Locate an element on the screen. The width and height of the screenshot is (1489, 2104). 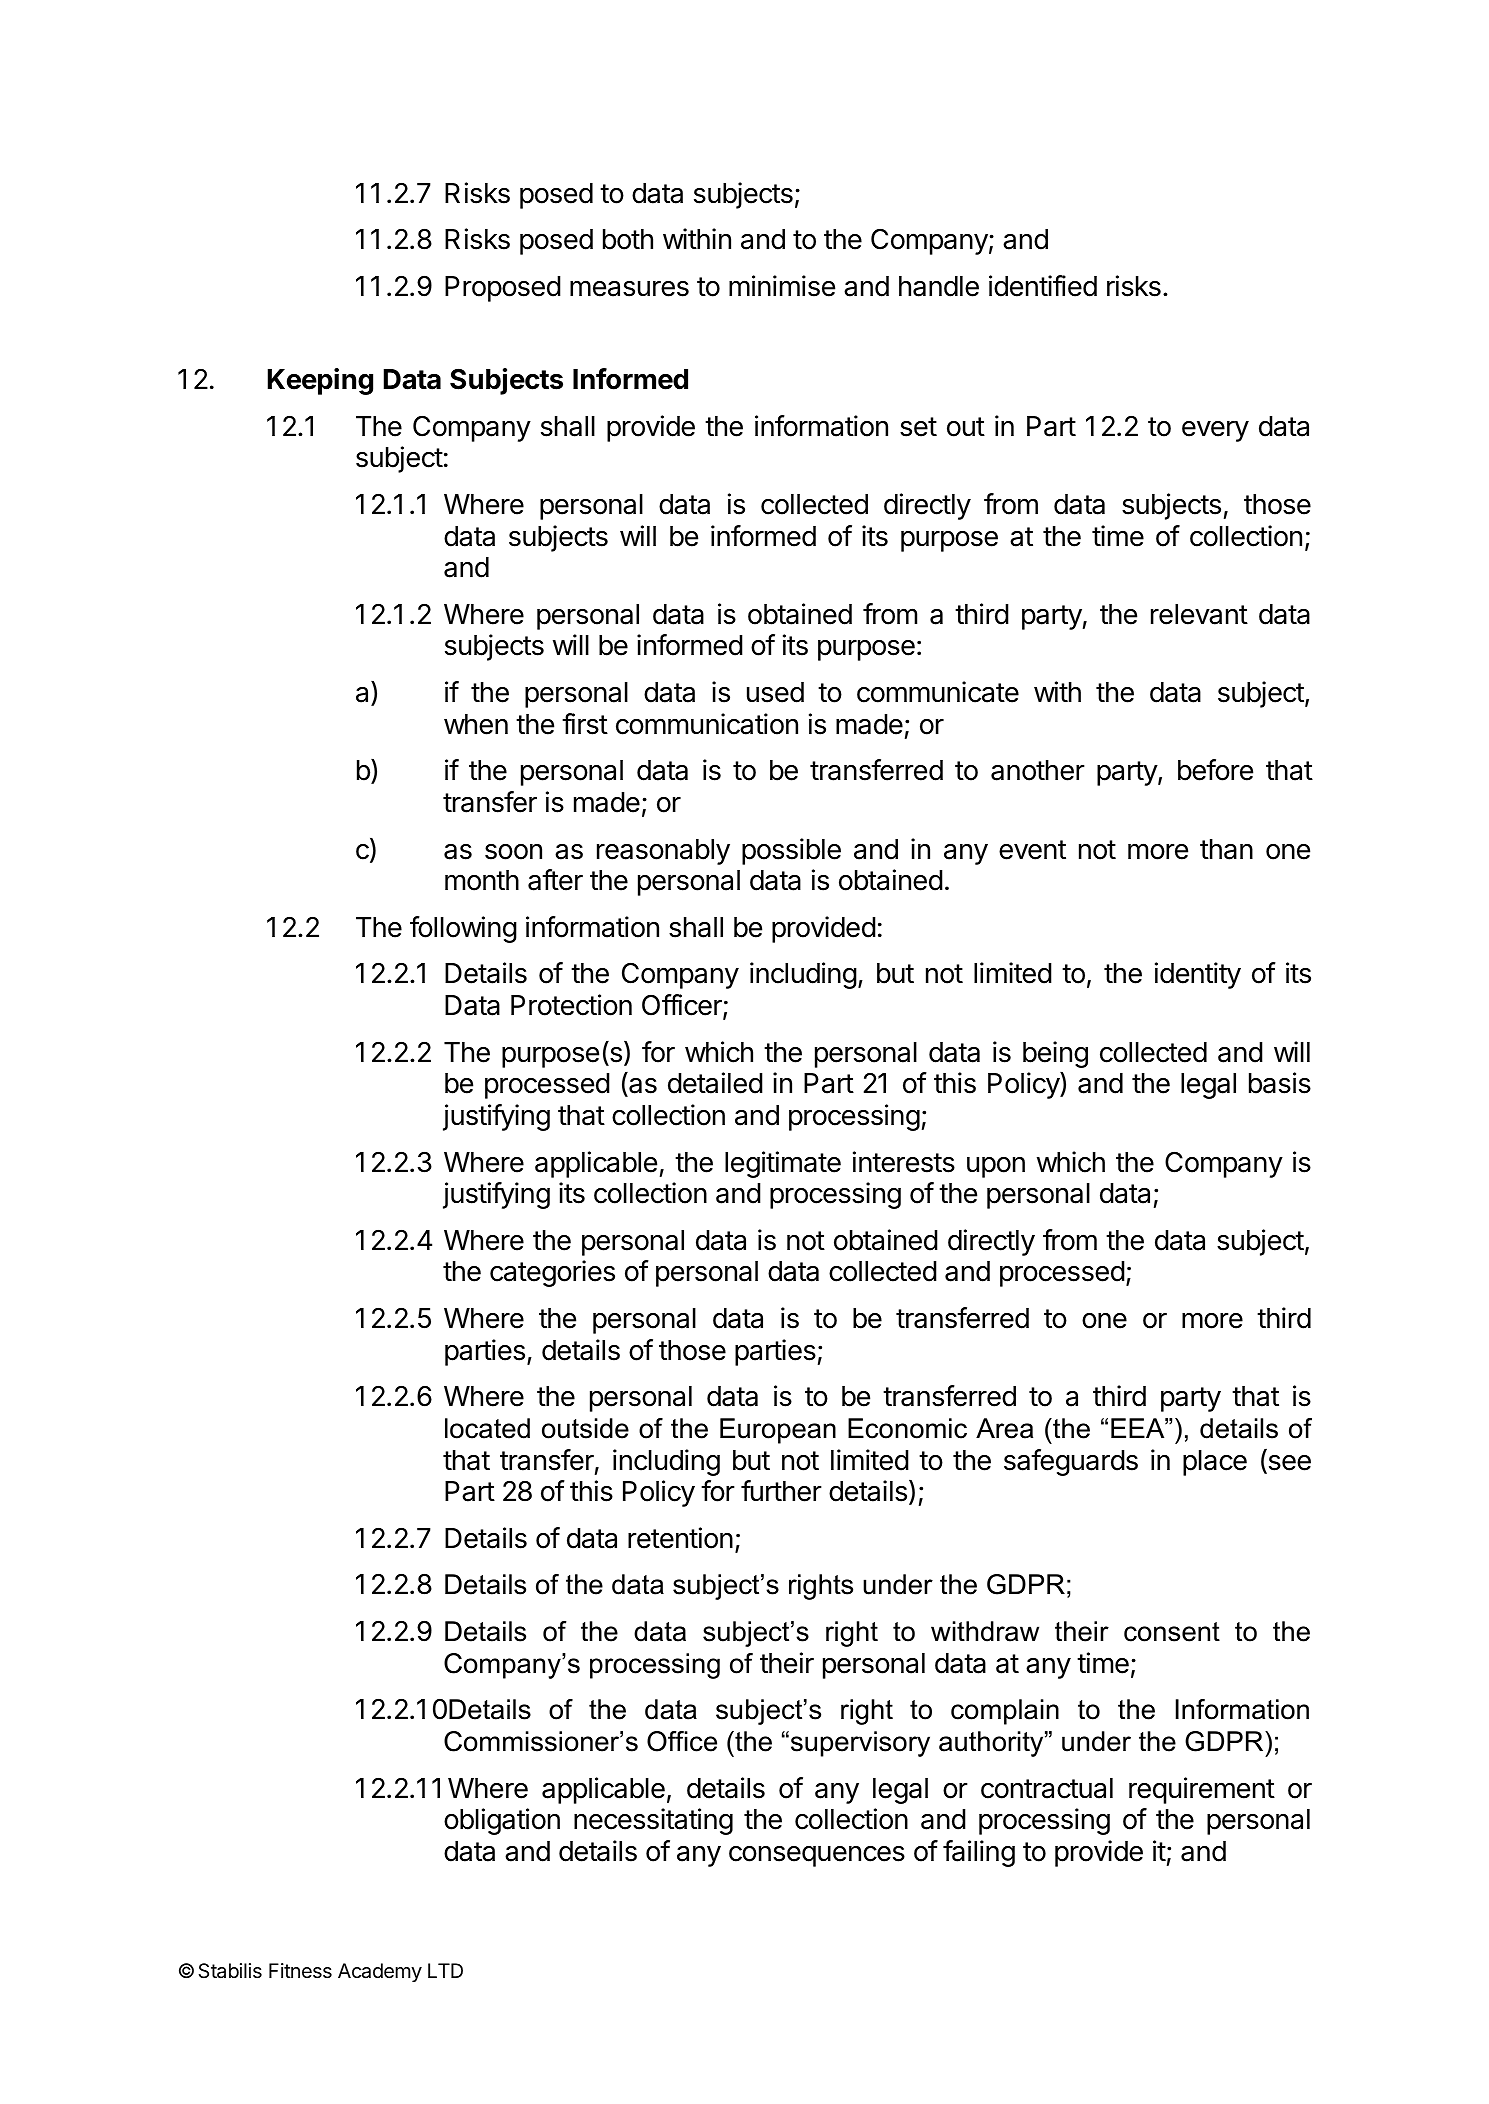
located is located at coordinates (487, 1428).
